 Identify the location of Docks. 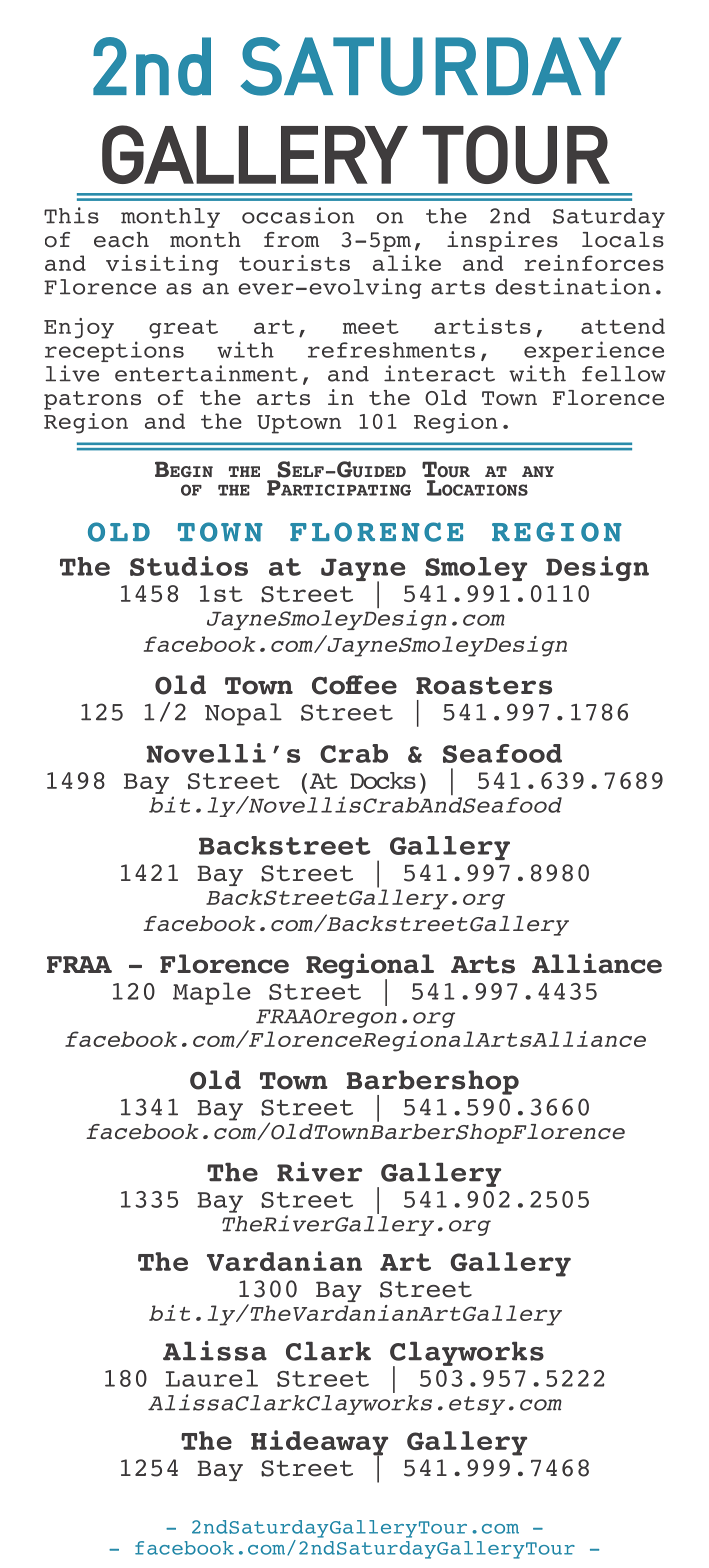
(383, 780).
